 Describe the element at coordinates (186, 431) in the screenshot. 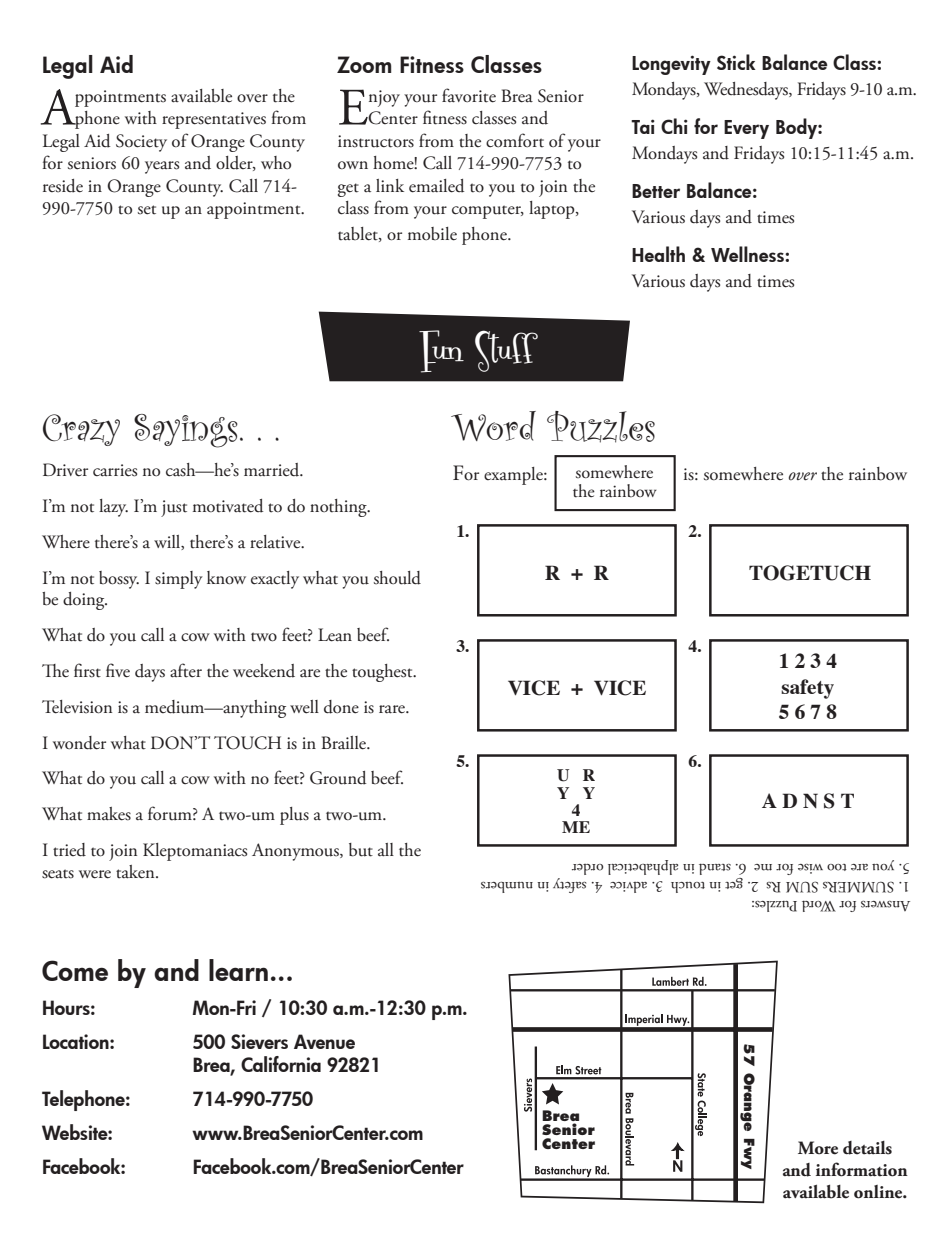

I see `Sayings` at that location.
